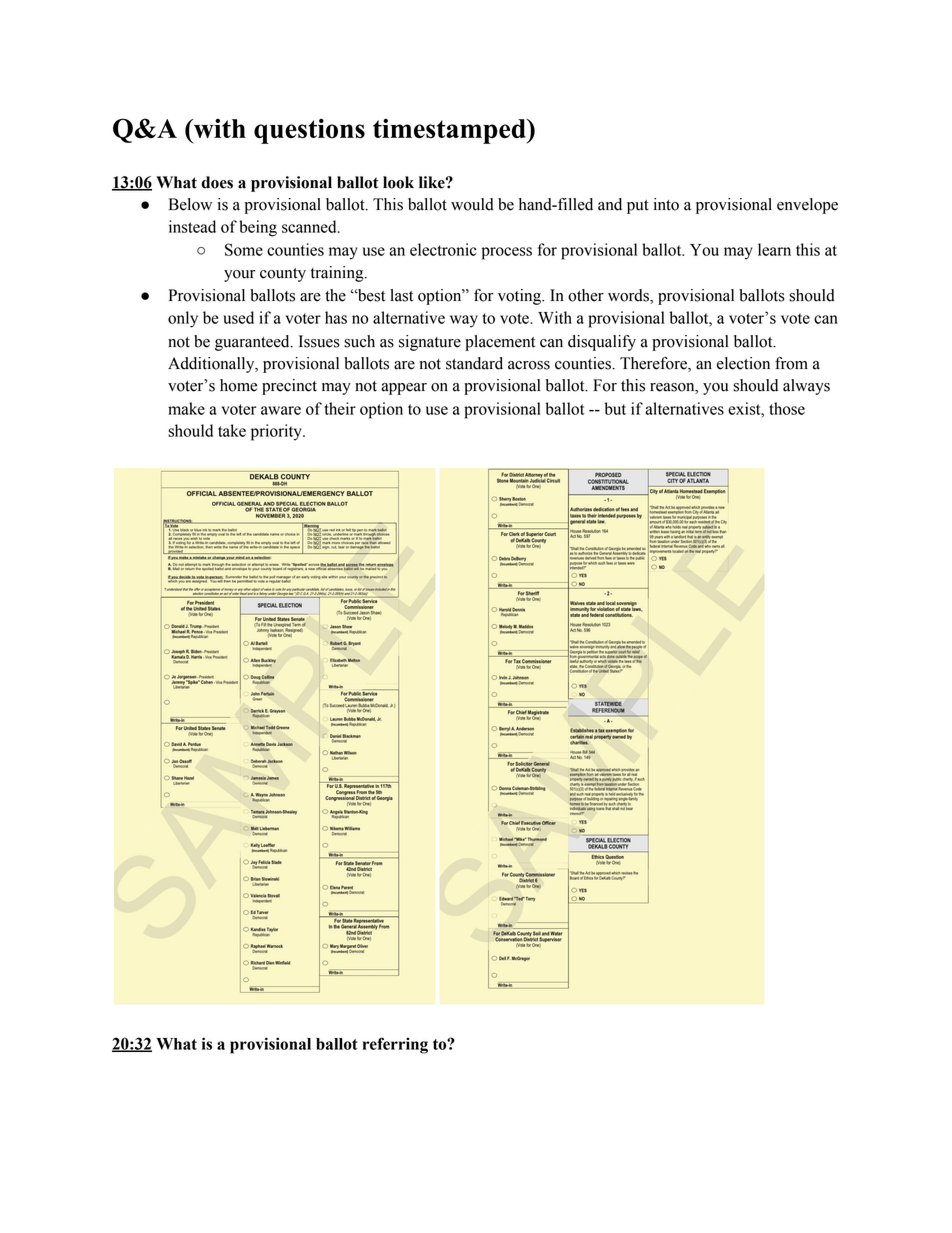  I want to click on does, so click(217, 182).
